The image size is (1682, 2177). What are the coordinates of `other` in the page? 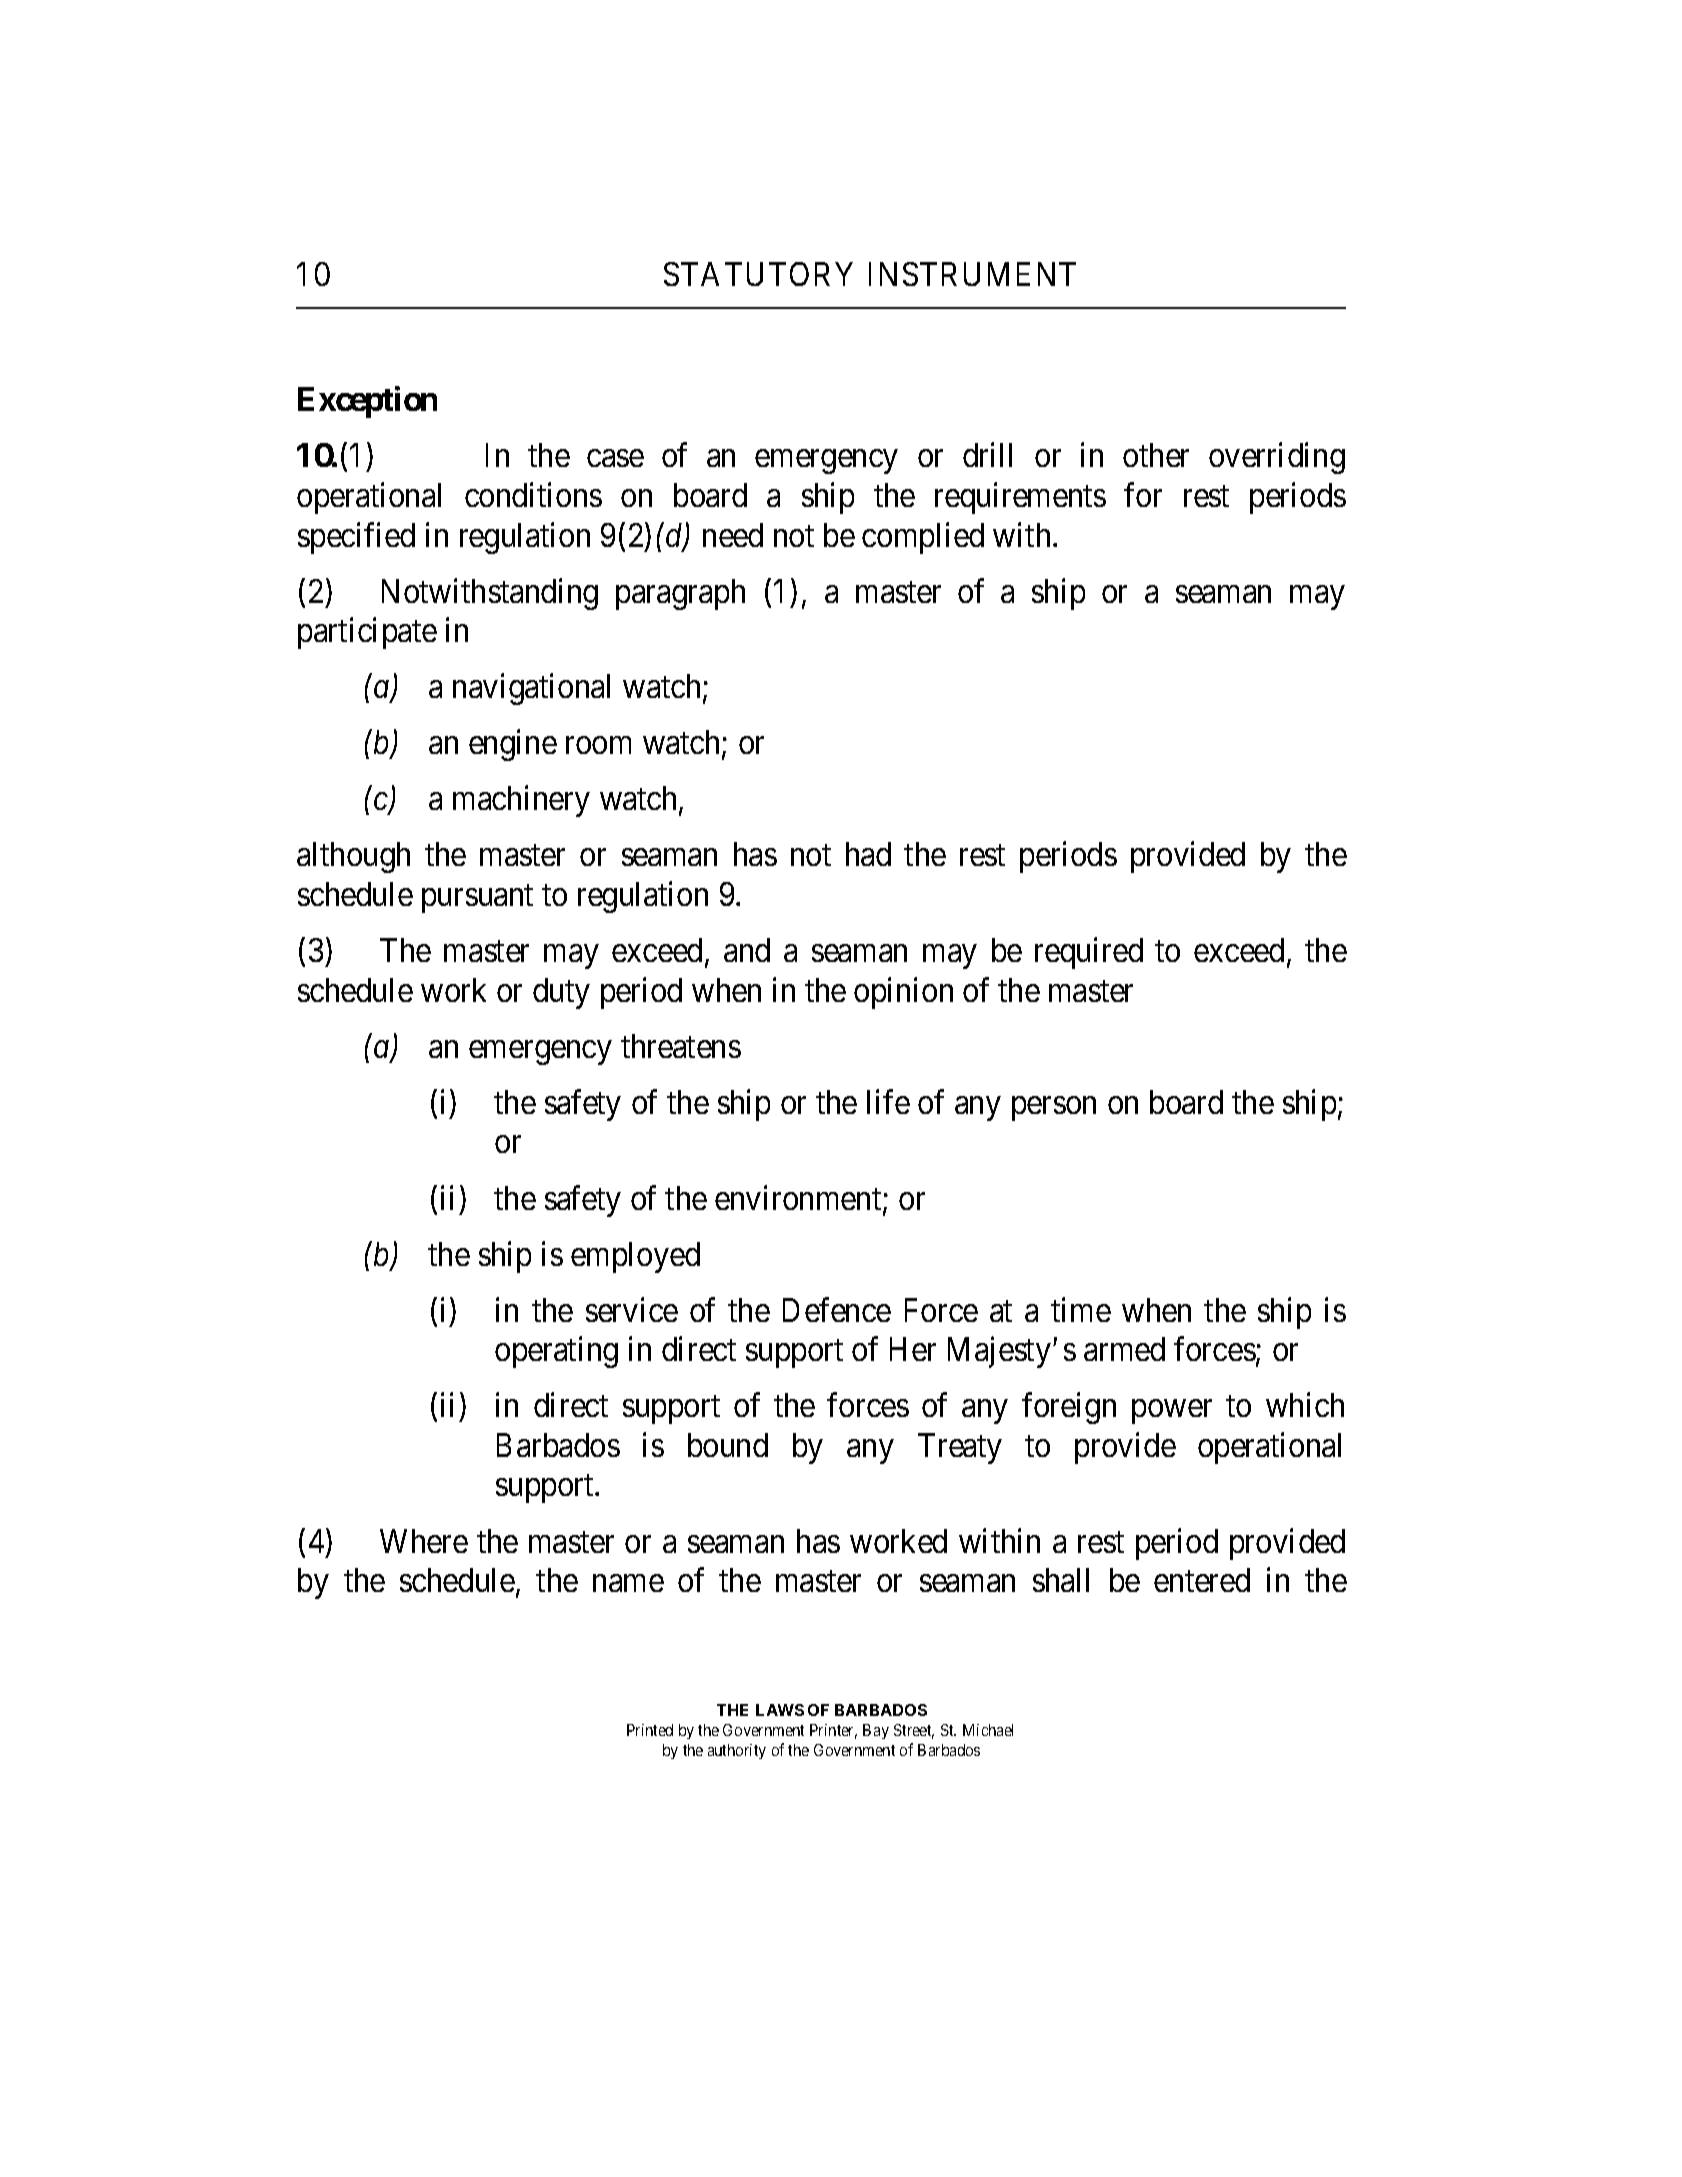 It's located at (1156, 455).
